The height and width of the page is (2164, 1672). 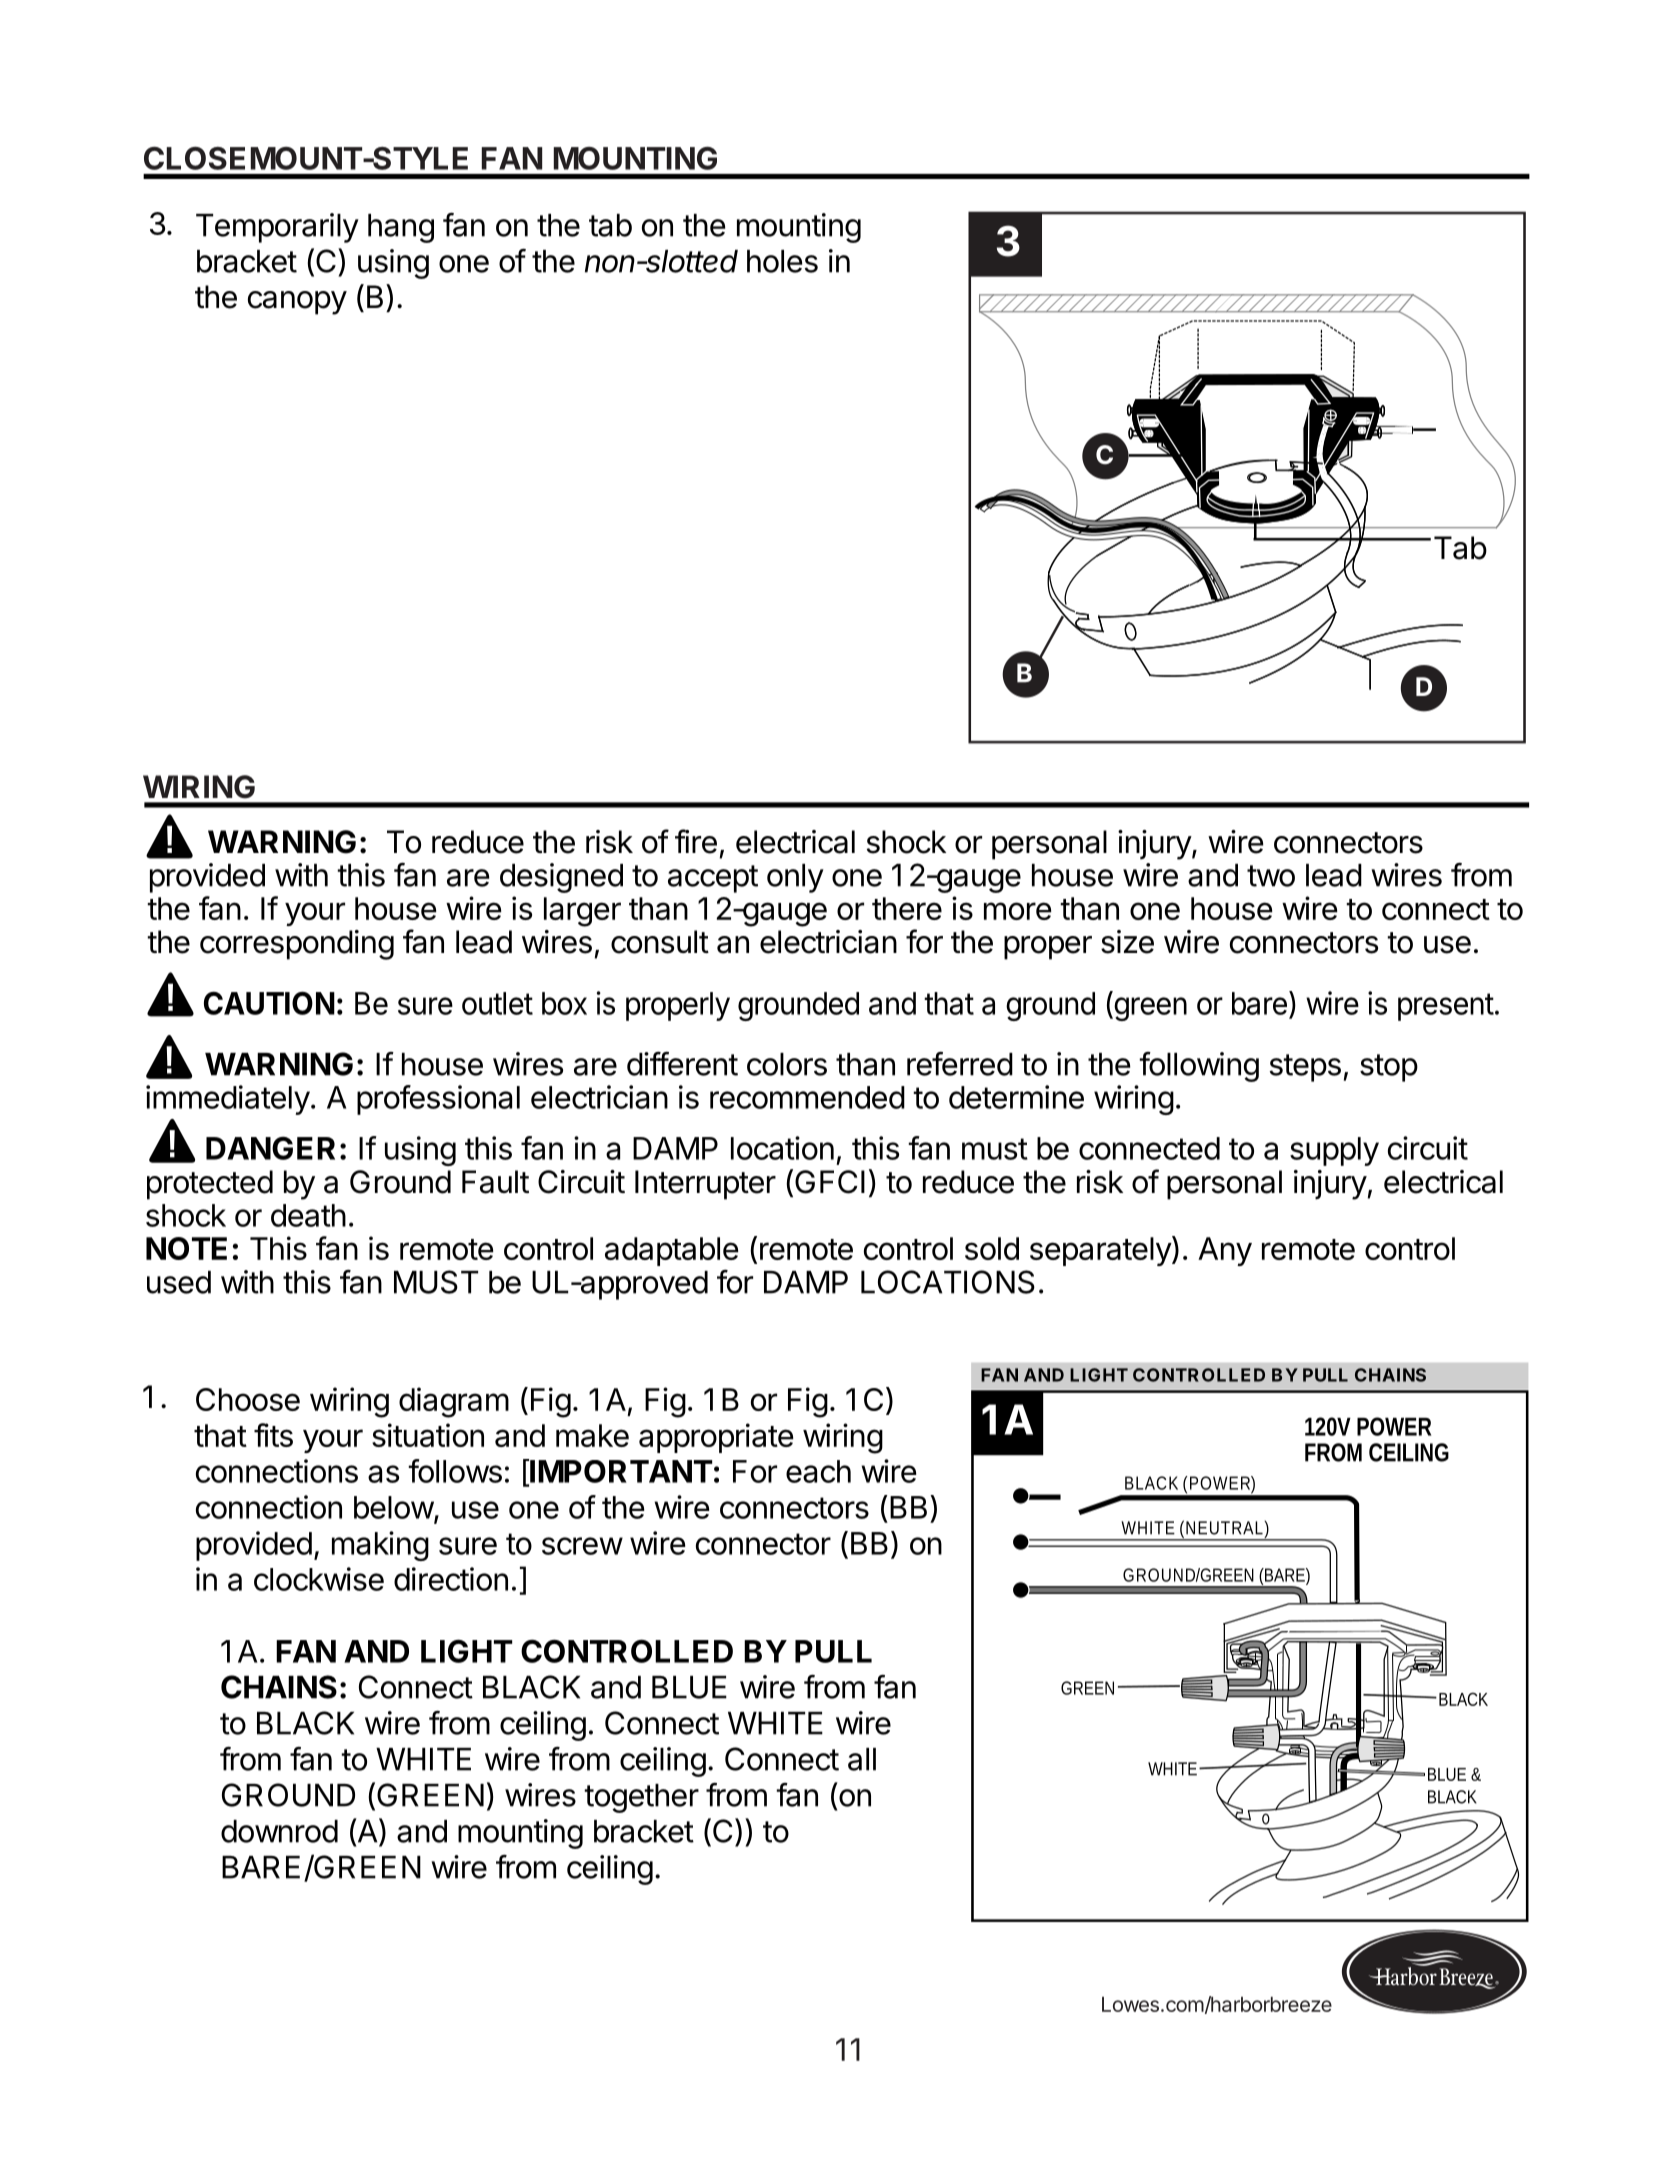 I want to click on Choose, so click(x=248, y=1399).
